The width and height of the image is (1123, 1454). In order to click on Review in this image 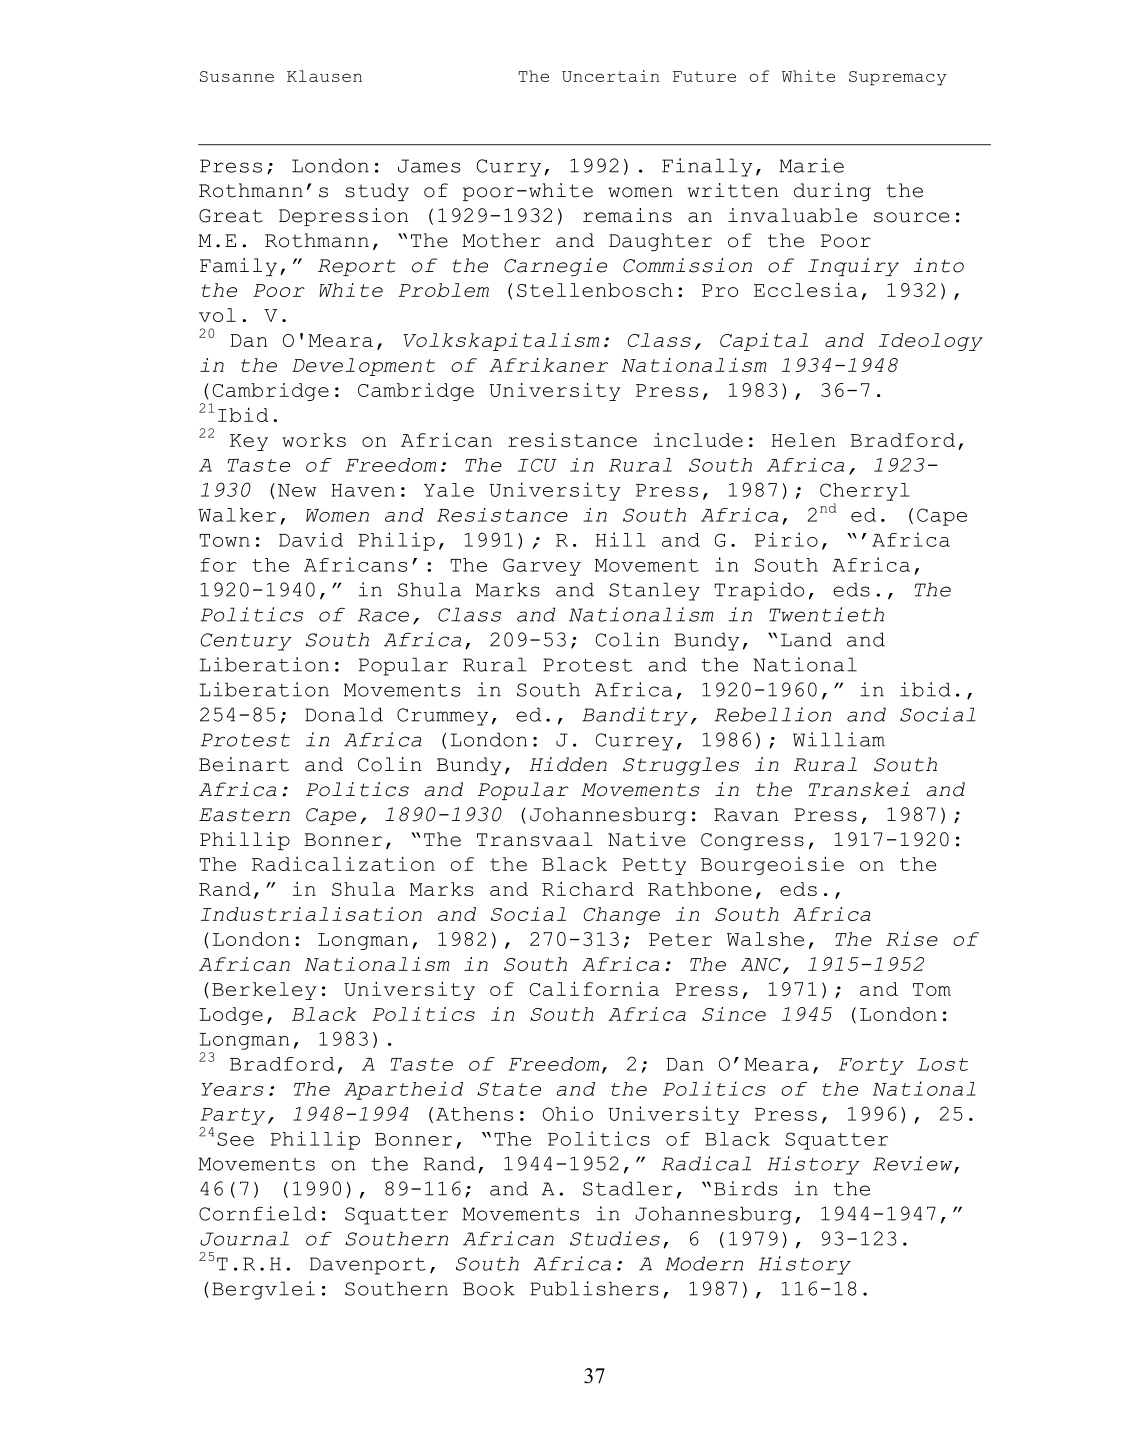, I will do `click(914, 1164)`.
